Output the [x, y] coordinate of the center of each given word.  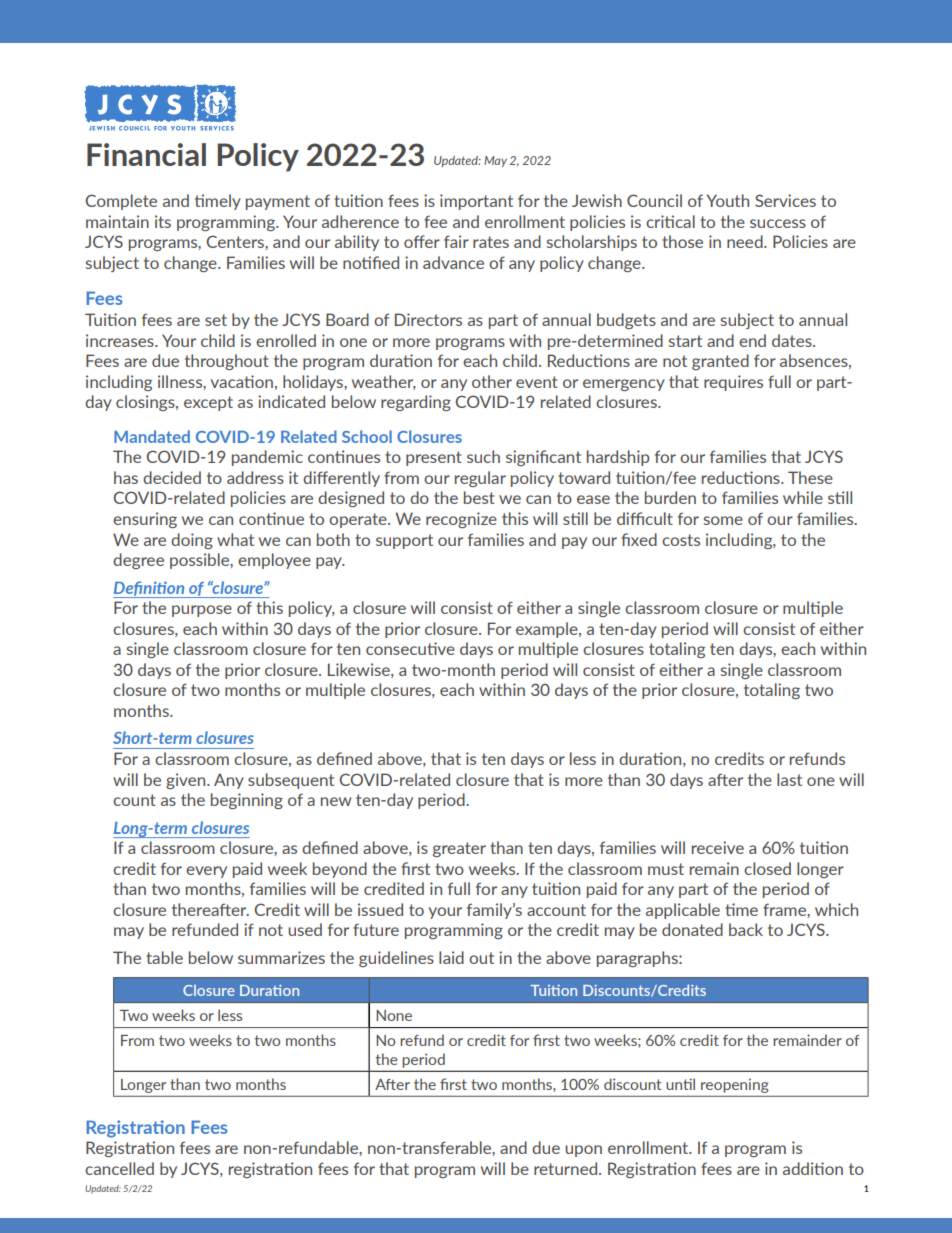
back [746, 929]
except [208, 403]
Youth [728, 200]
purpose [202, 611]
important [476, 202]
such [483, 456]
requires [733, 383]
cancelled [119, 1168]
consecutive [410, 648]
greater [459, 849]
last [789, 779]
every [206, 872]
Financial [146, 154]
